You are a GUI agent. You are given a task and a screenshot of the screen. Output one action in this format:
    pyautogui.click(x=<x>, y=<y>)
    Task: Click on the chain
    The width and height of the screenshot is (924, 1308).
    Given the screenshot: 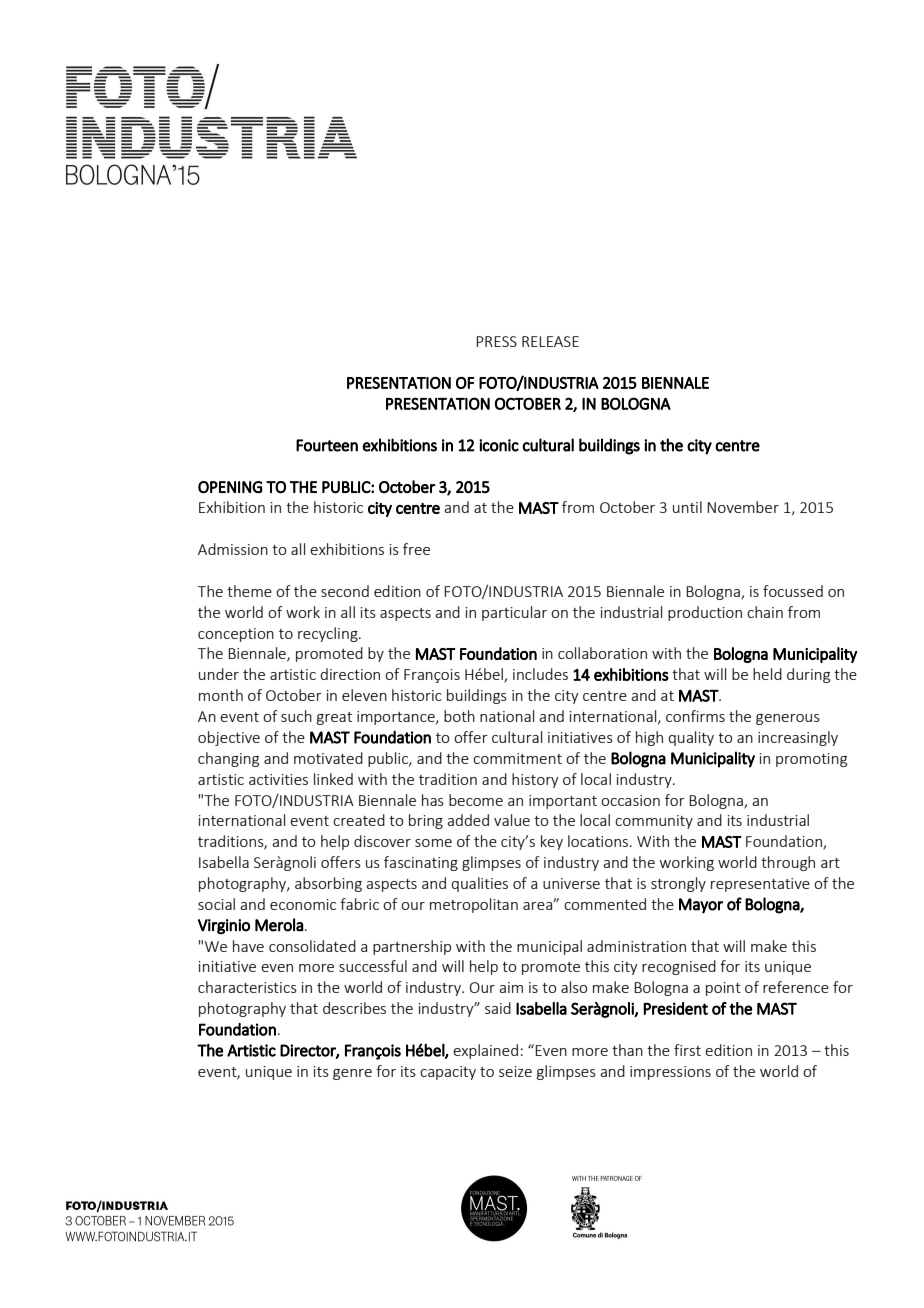 What is the action you would take?
    pyautogui.click(x=765, y=612)
